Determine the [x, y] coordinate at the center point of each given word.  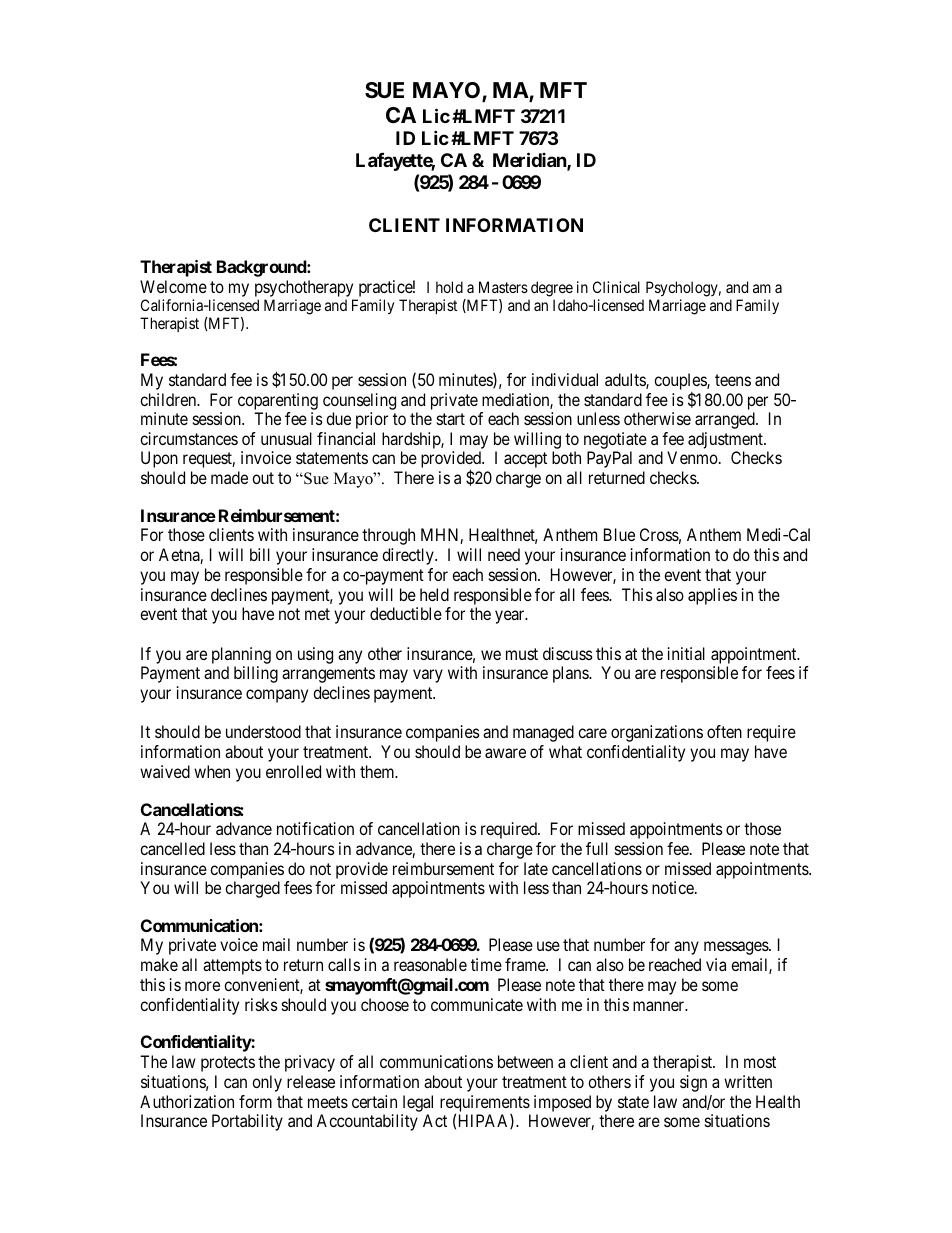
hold [449, 287]
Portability [247, 1122]
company [277, 696]
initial [686, 653]
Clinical [616, 287]
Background [262, 268]
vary [428, 676]
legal [418, 1103]
